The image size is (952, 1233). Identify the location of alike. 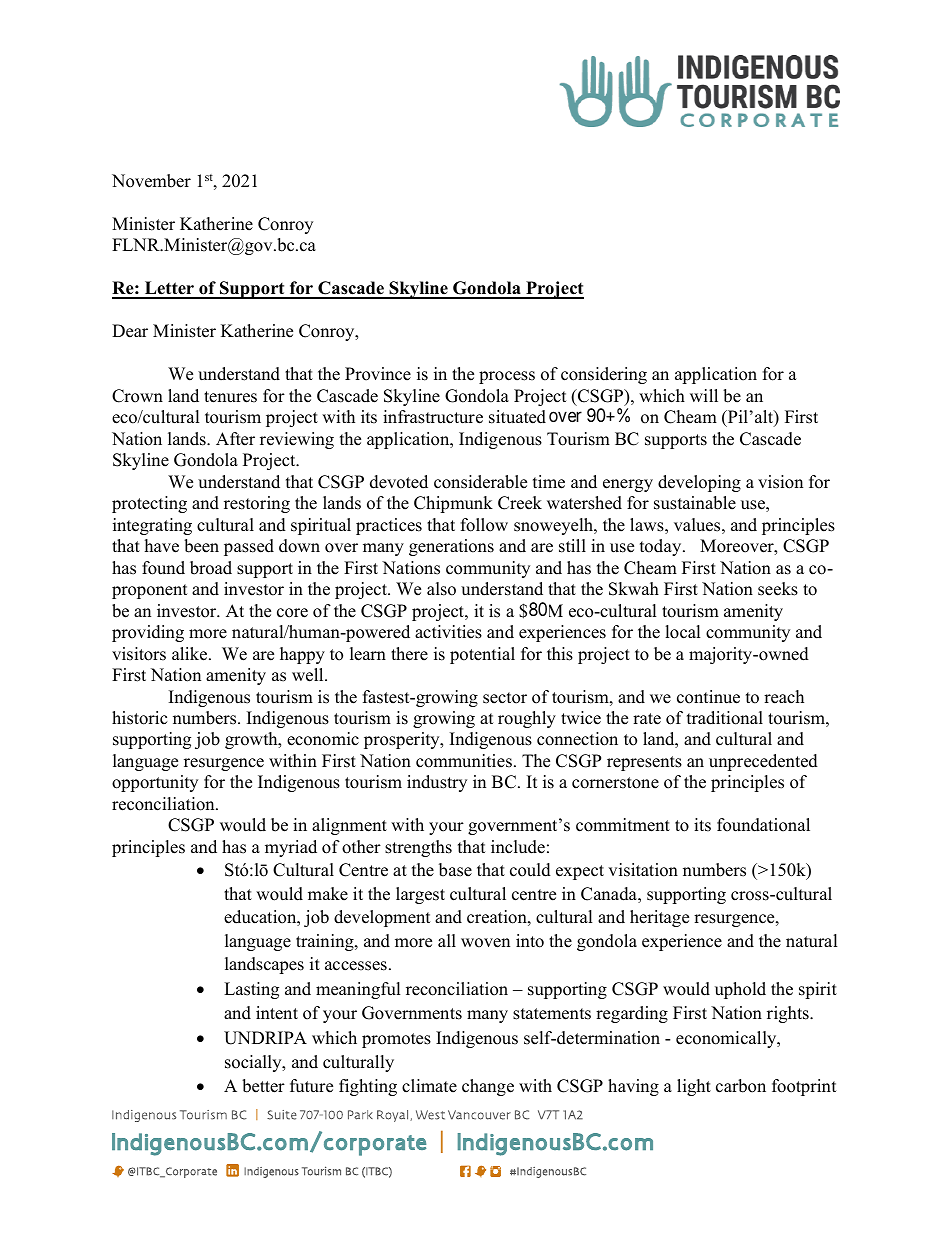
(191, 654).
